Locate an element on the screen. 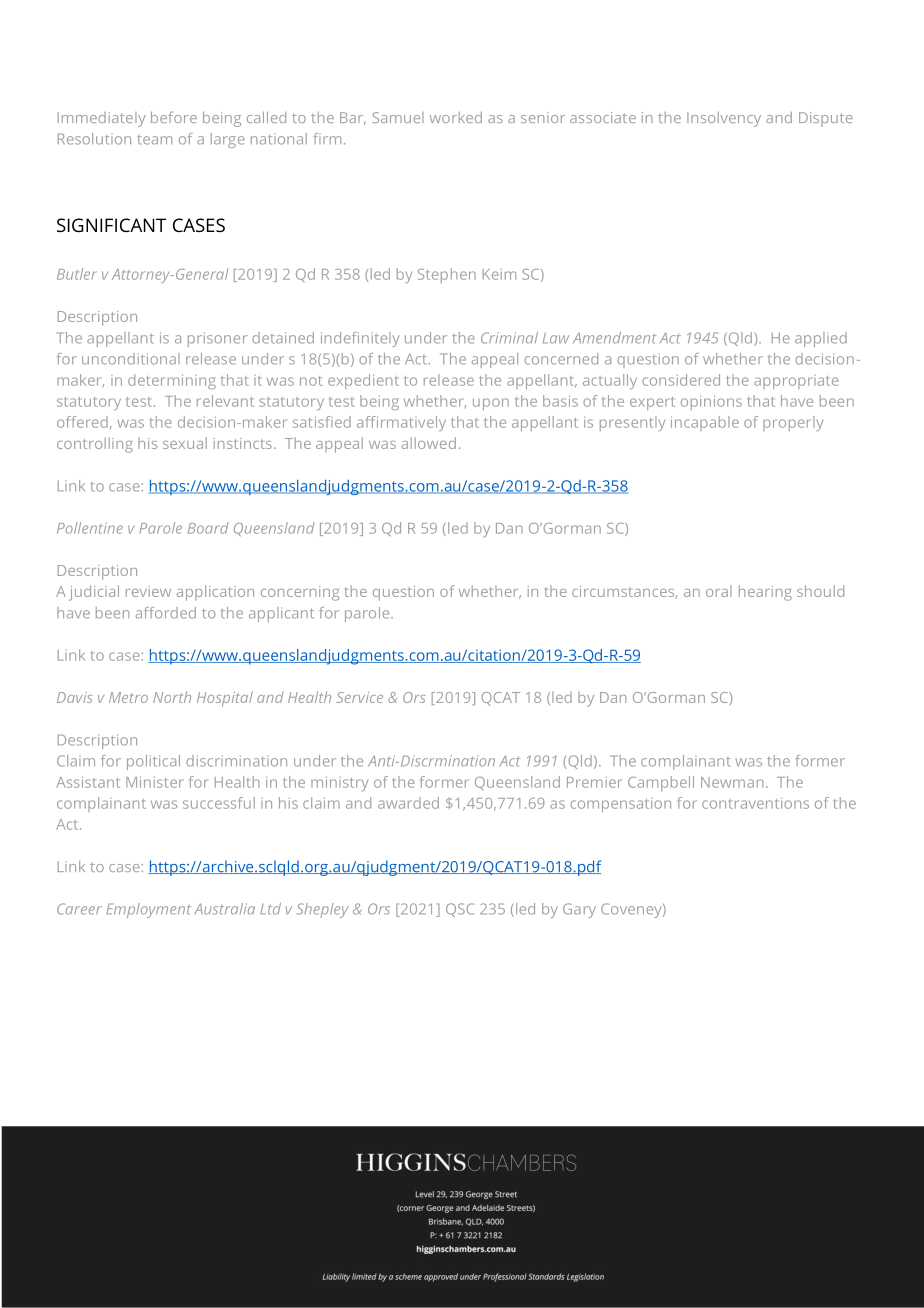  worked is located at coordinates (456, 117).
